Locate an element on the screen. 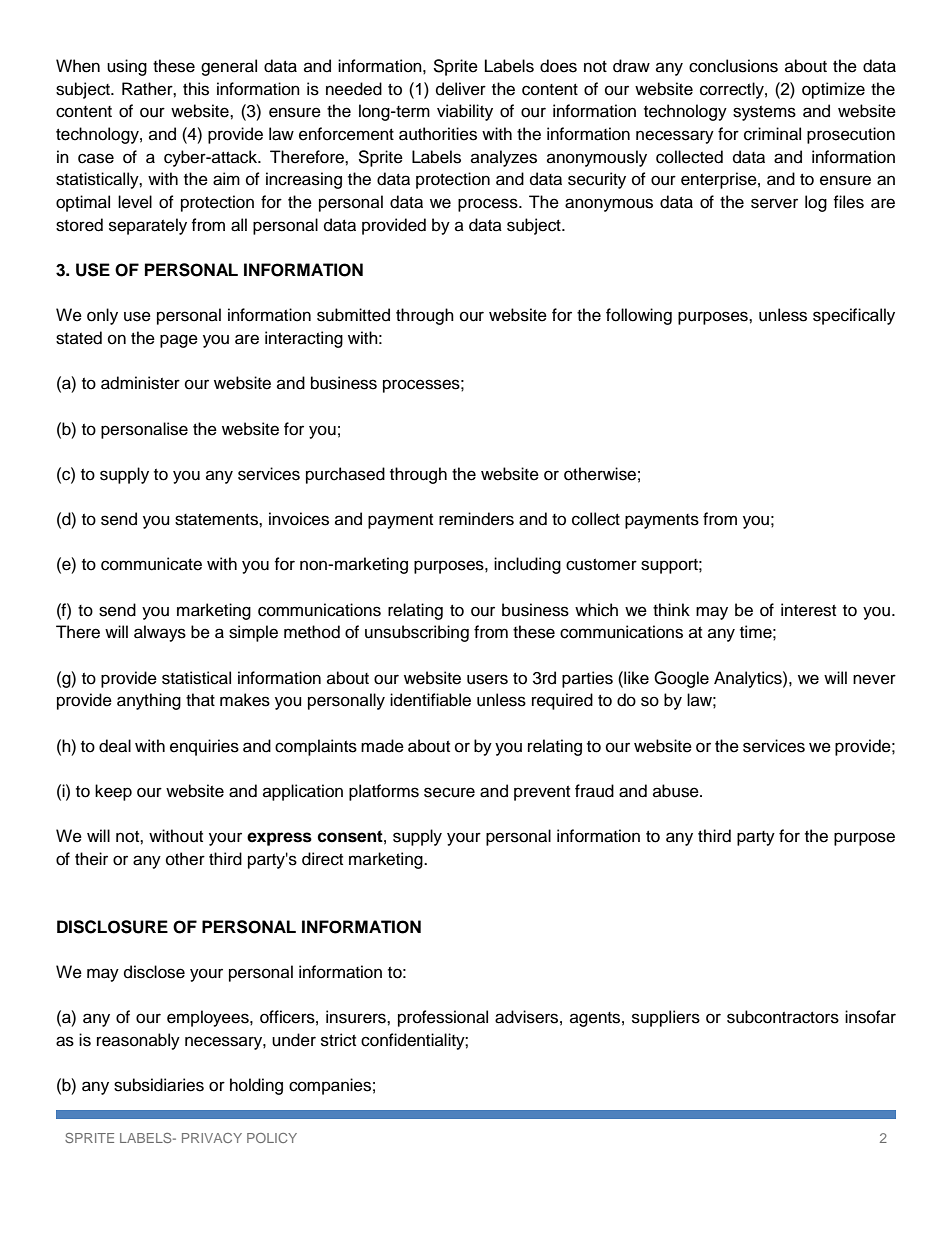 The image size is (952, 1233). this is located at coordinates (196, 89).
